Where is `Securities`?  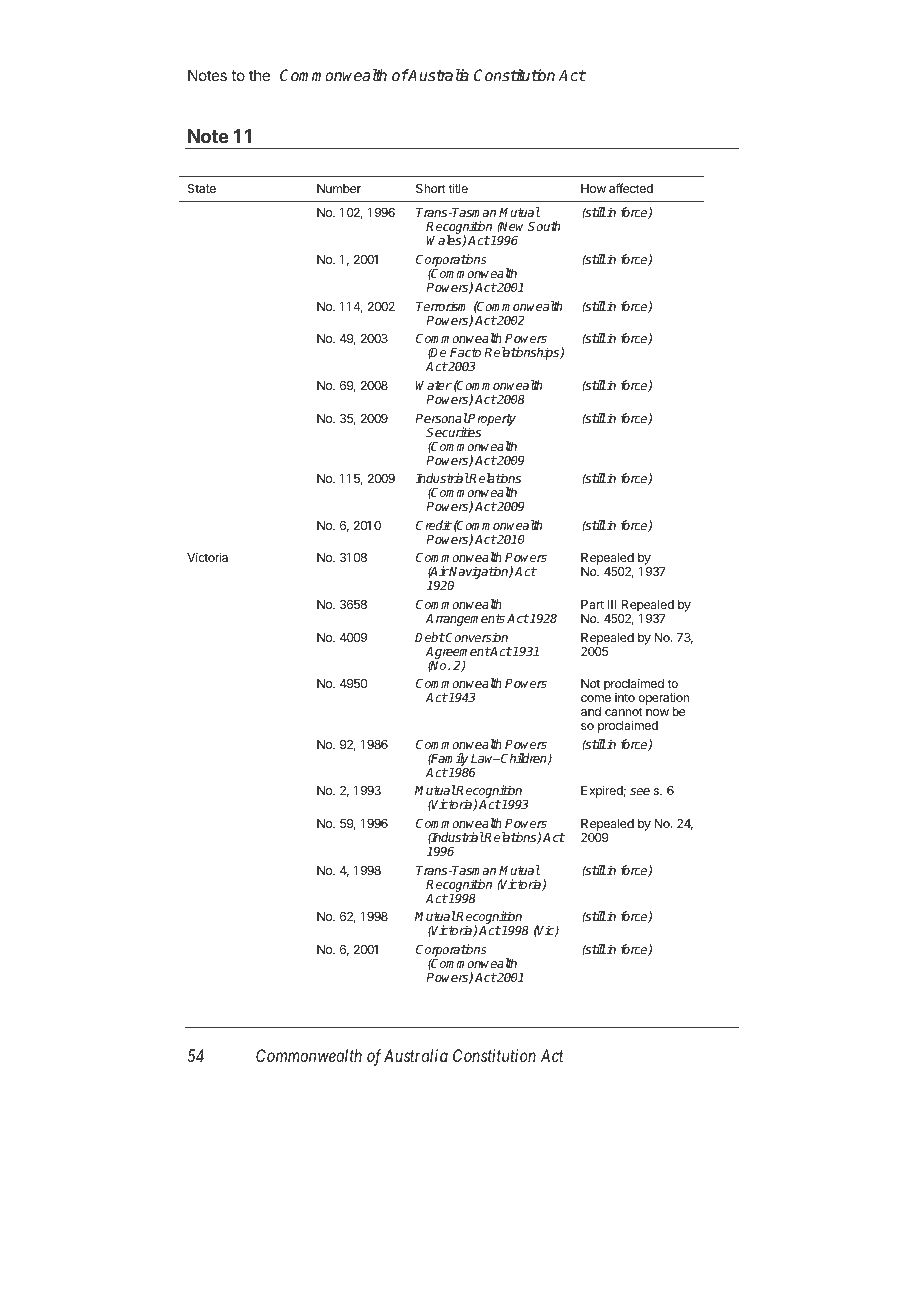
Securities is located at coordinates (453, 432).
